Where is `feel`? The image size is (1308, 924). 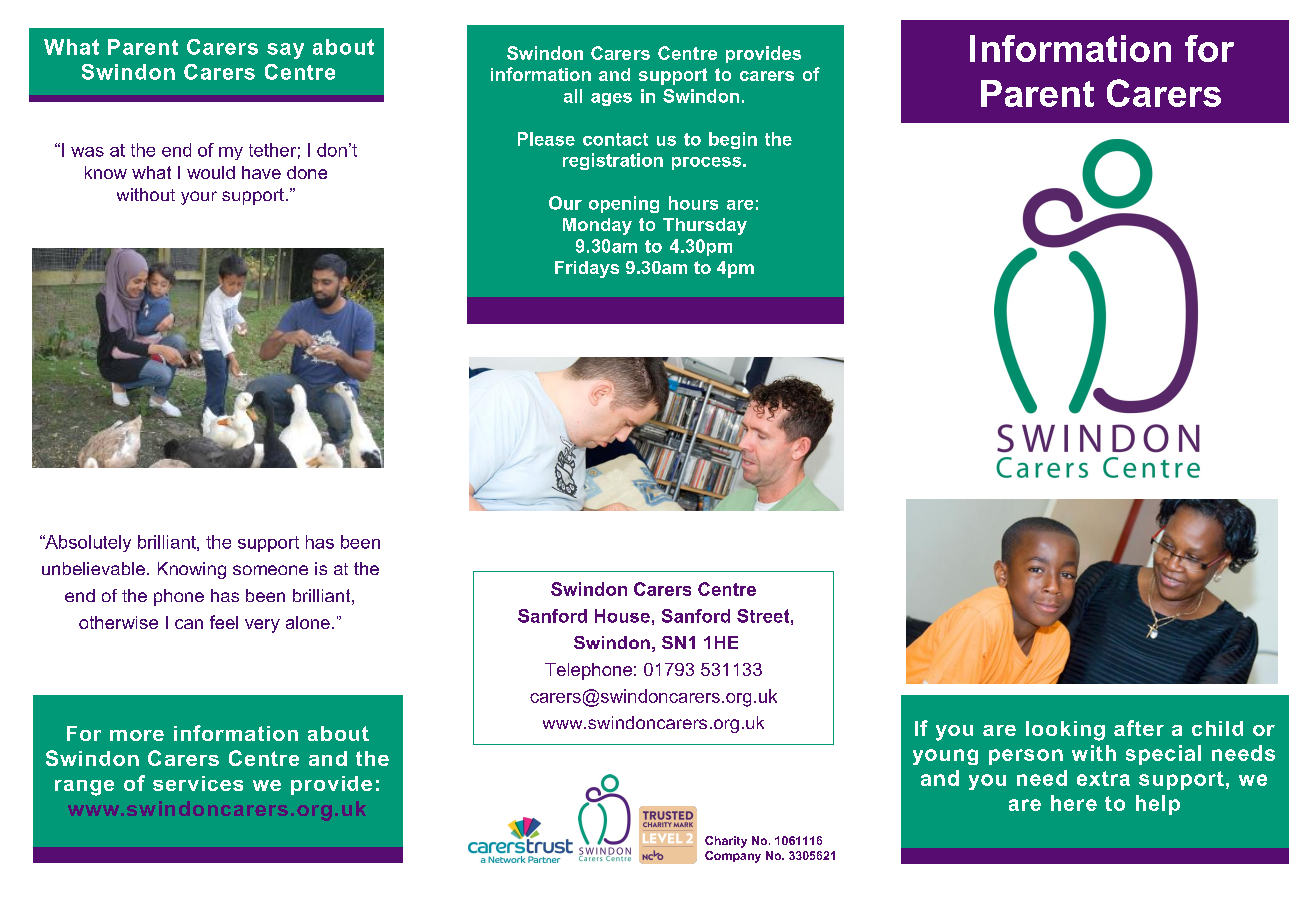
feel is located at coordinates (224, 622).
